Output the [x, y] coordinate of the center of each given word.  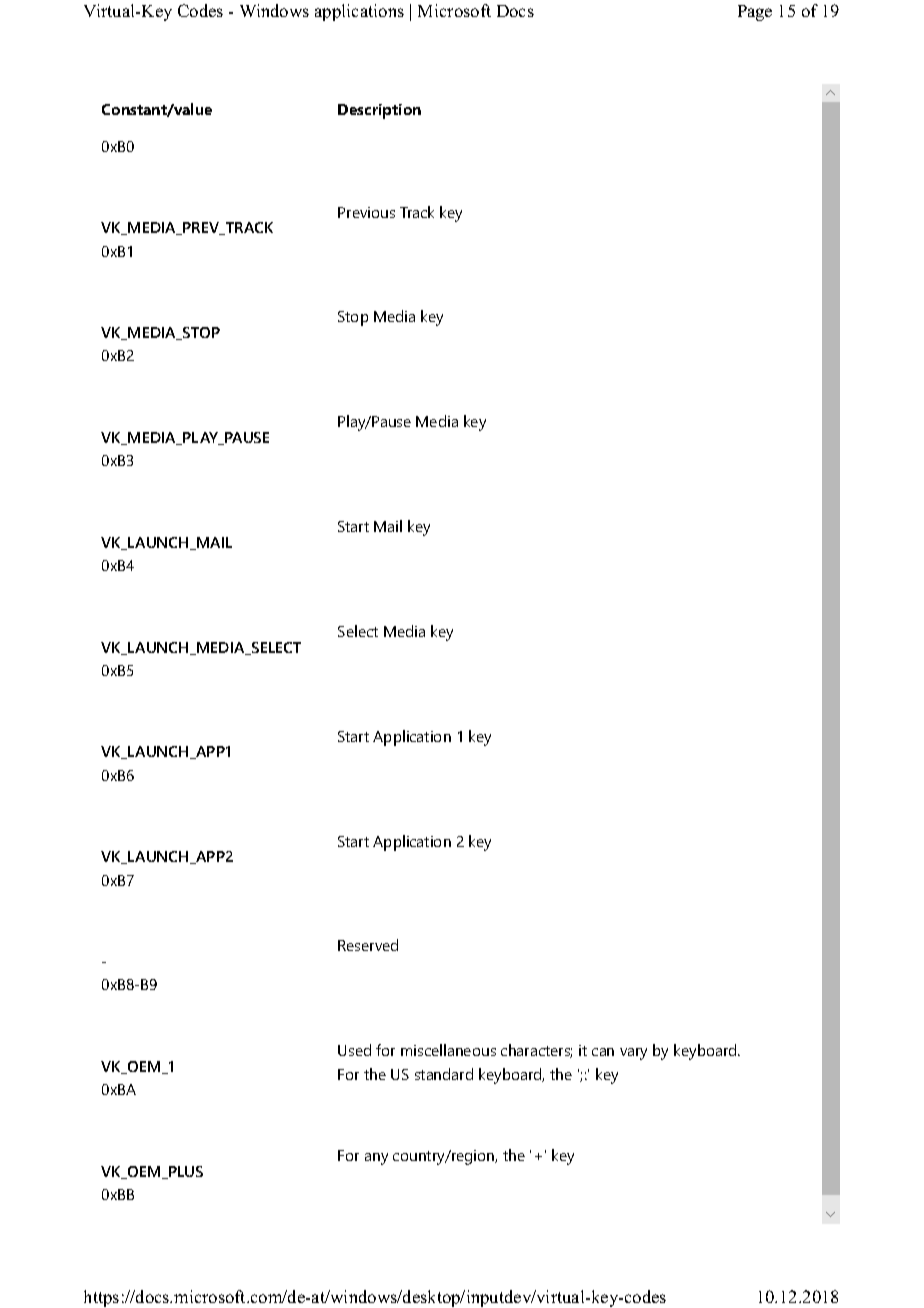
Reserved [368, 945]
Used [354, 1050]
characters [536, 1051]
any [376, 1159]
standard [444, 1074]
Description [379, 111]
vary [633, 1054]
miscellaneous [448, 1050]
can [603, 1052]
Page [755, 13]
